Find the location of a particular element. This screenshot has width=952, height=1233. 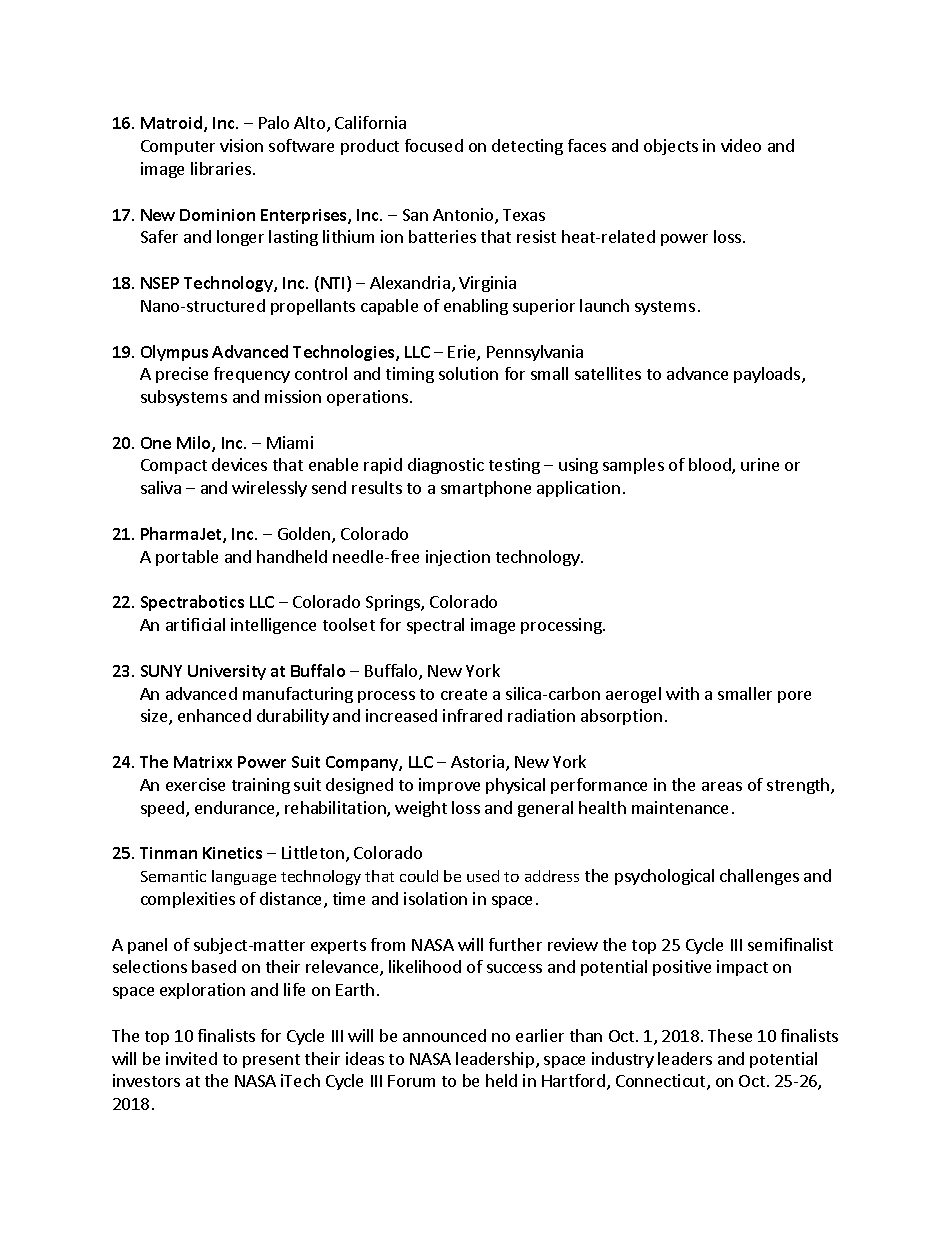

isolation is located at coordinates (435, 898).
